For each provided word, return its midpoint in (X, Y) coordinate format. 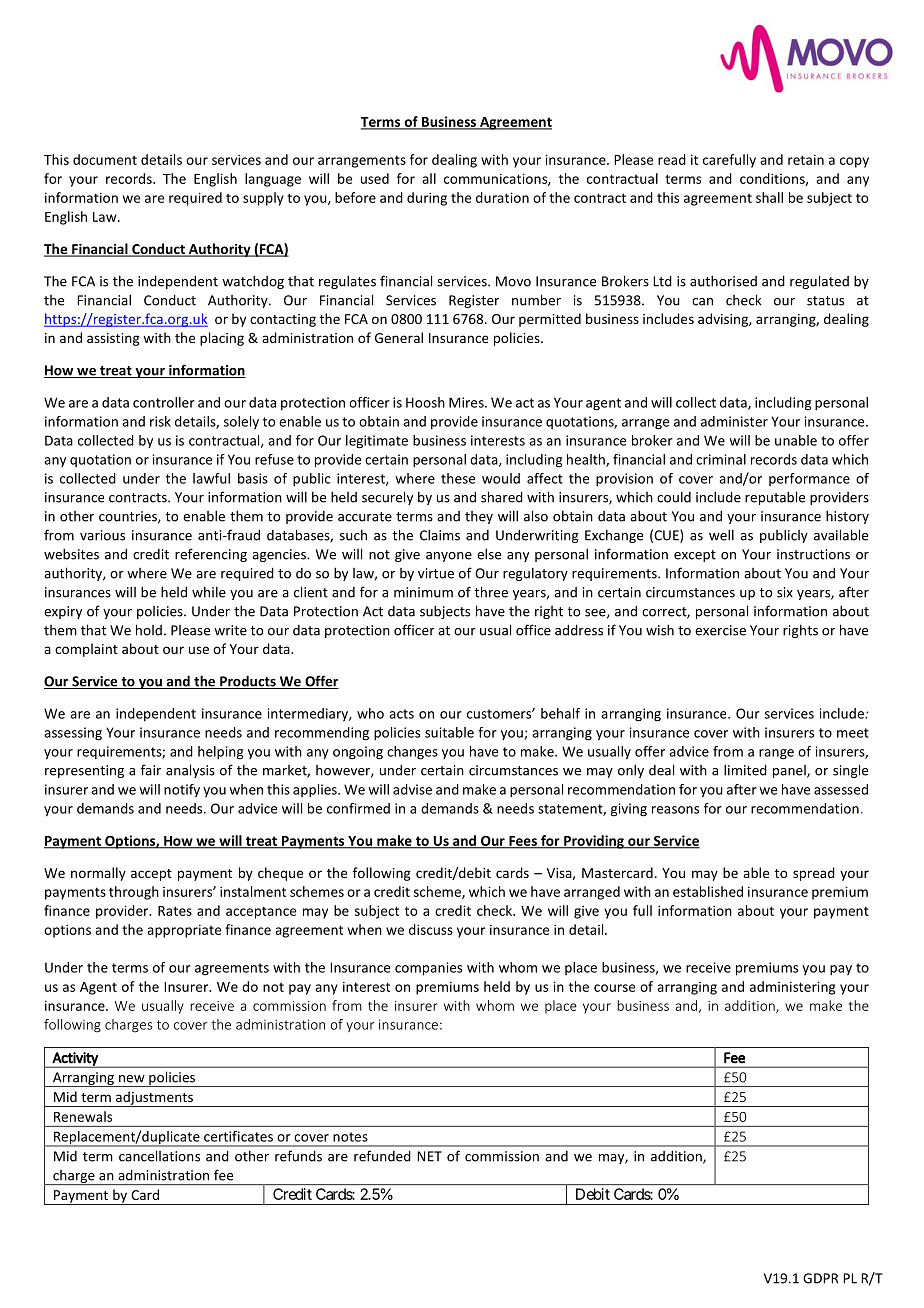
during (427, 199)
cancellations (159, 1156)
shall (769, 197)
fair (151, 770)
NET (429, 1156)
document (105, 159)
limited (745, 770)
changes (412, 753)
